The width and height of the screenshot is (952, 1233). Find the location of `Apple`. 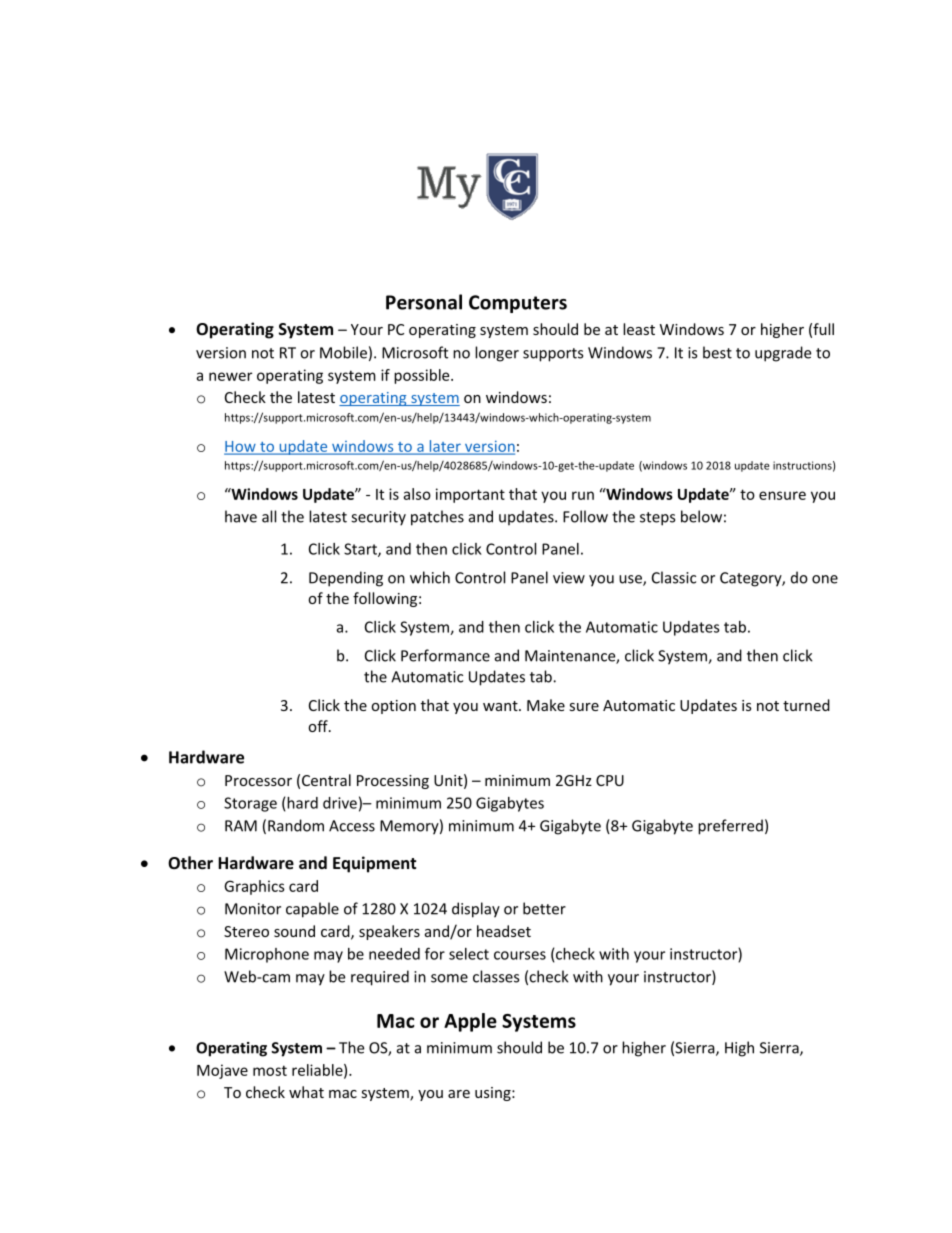

Apple is located at coordinates (470, 1022).
